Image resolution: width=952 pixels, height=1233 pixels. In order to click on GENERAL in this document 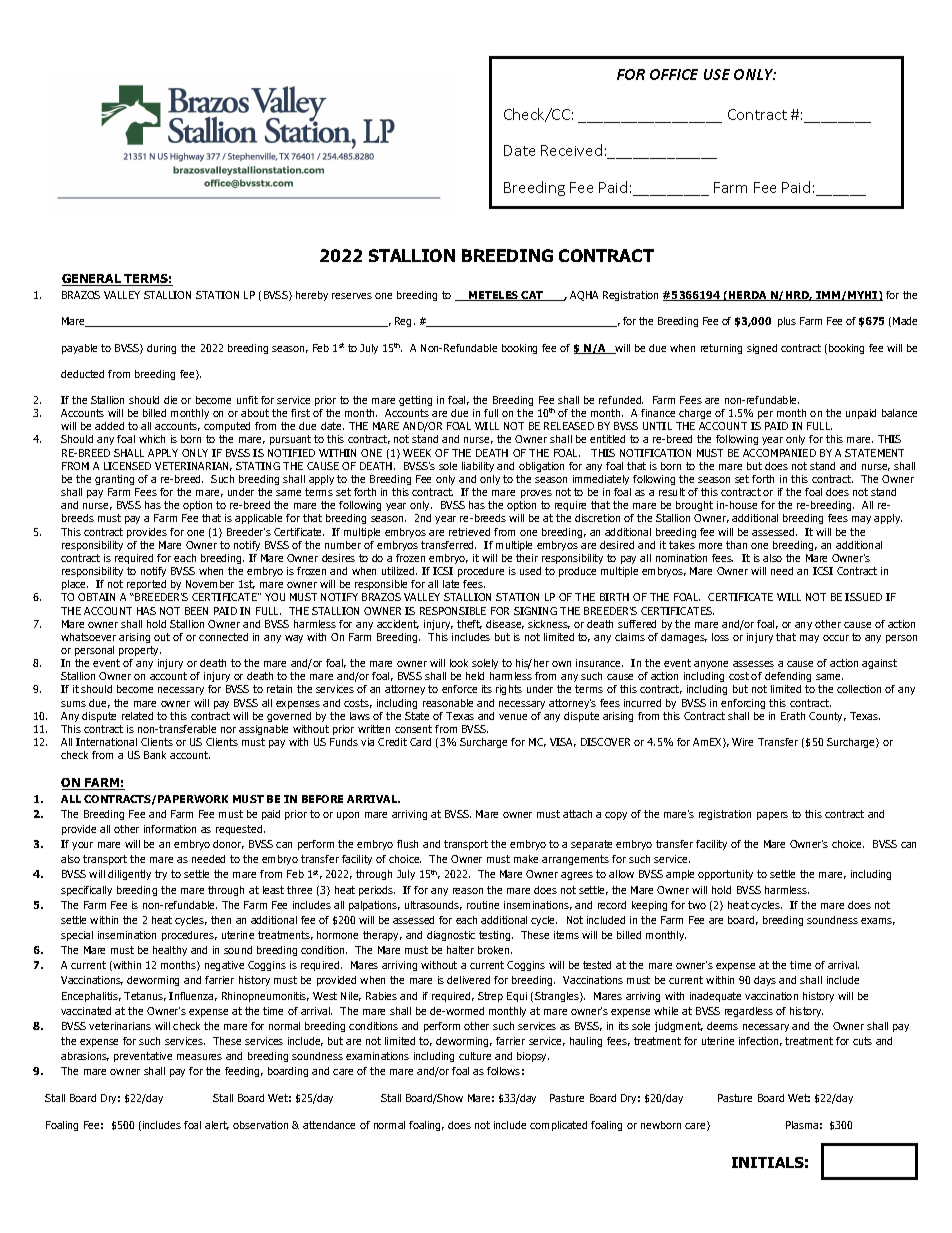, I will do `click(93, 280)`.
